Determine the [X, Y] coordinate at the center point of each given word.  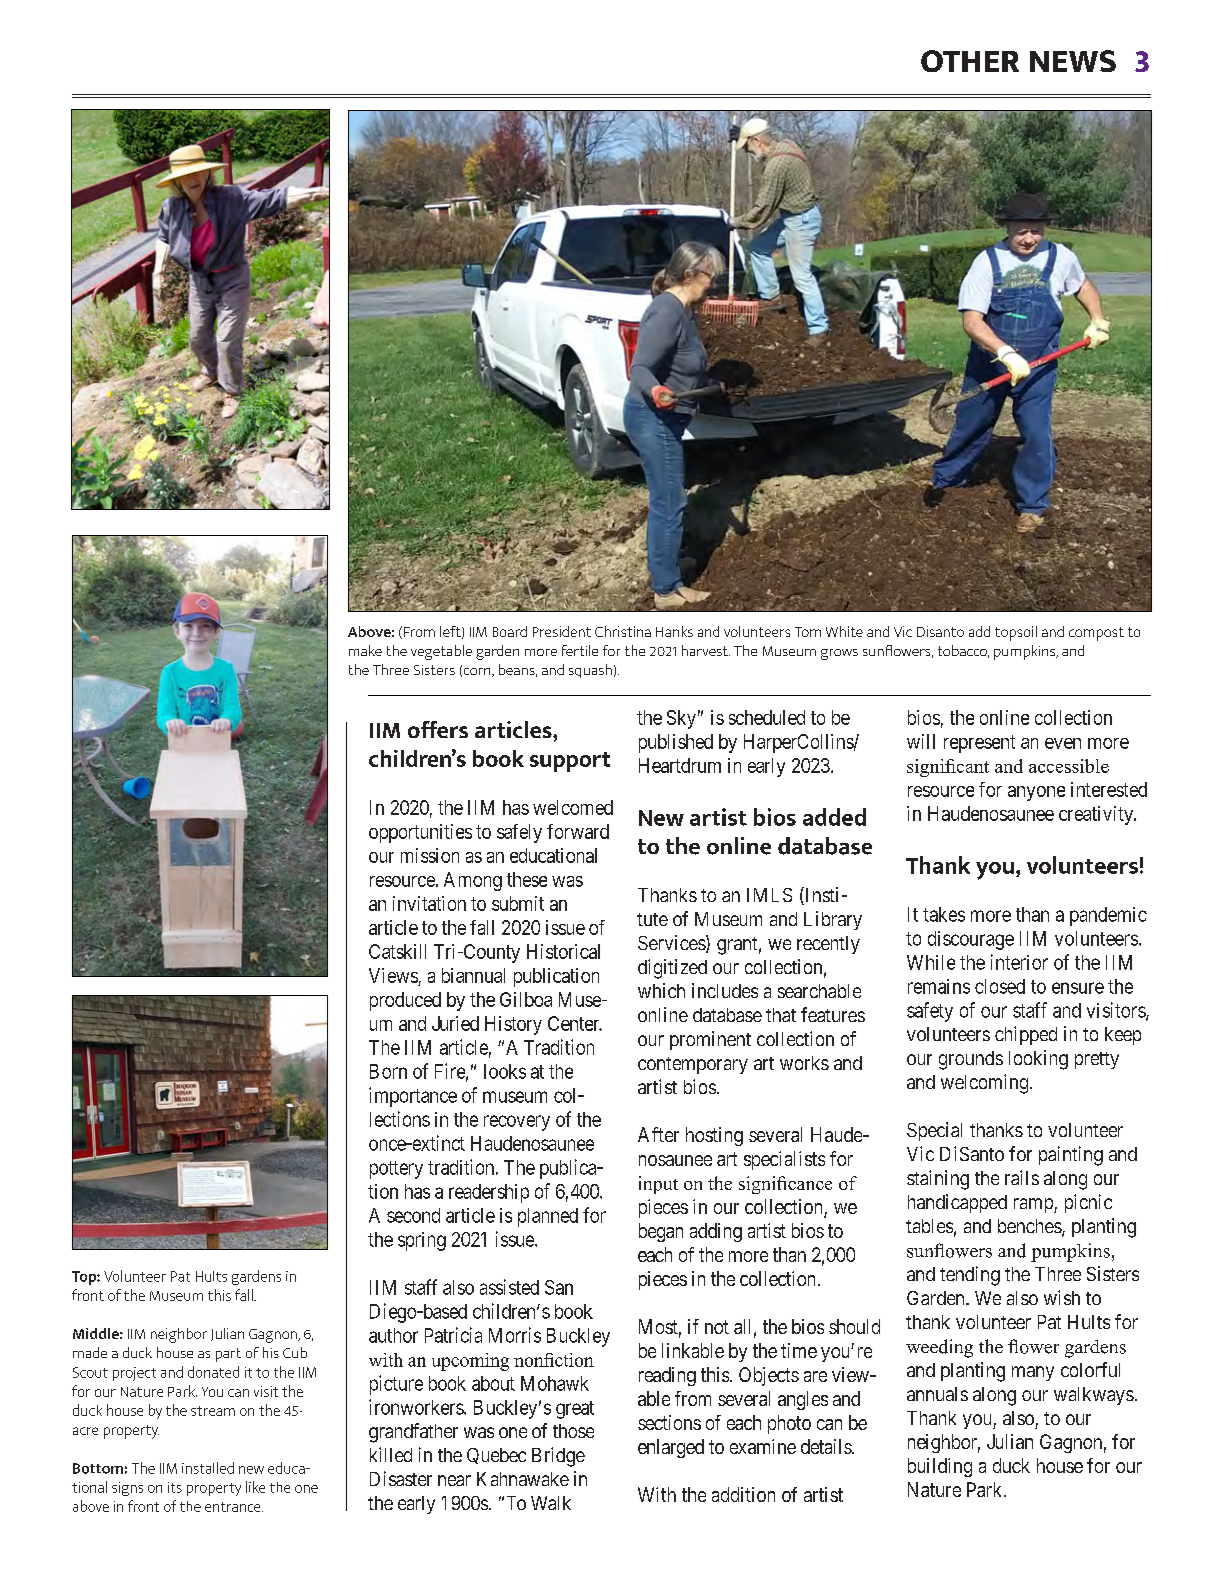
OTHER [970, 61]
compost [1096, 634]
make [365, 650]
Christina [623, 631]
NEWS [1073, 61]
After [658, 1134]
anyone [1036, 793]
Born [388, 1071]
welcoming [986, 1084]
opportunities [420, 833]
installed [208, 1468]
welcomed [573, 807]
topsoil [1016, 633]
